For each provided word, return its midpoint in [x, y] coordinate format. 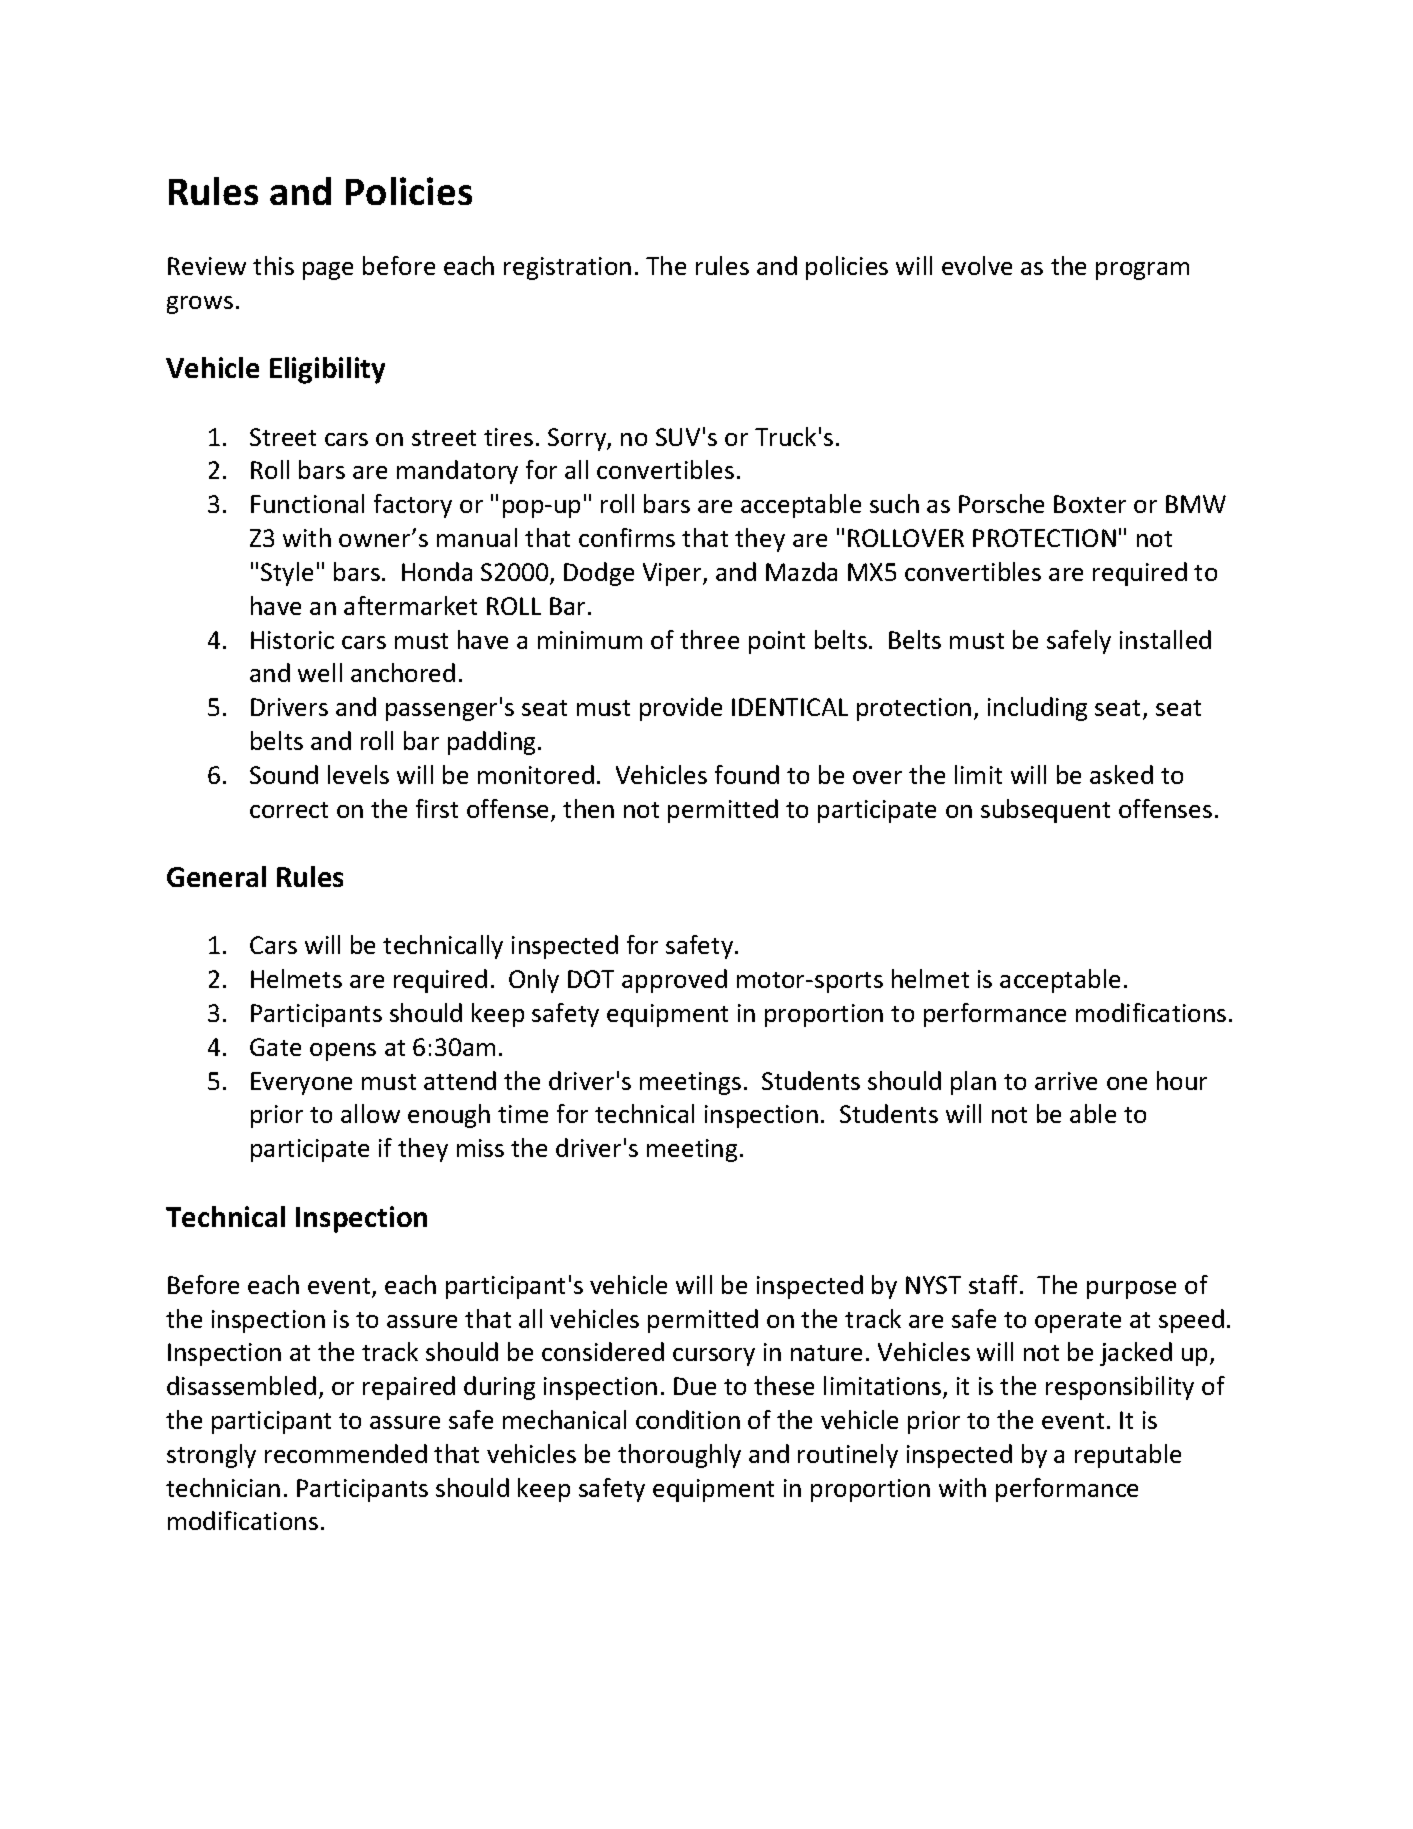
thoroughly [679, 1456]
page [328, 271]
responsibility [1120, 1388]
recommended [346, 1453]
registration [567, 268]
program [1142, 271]
